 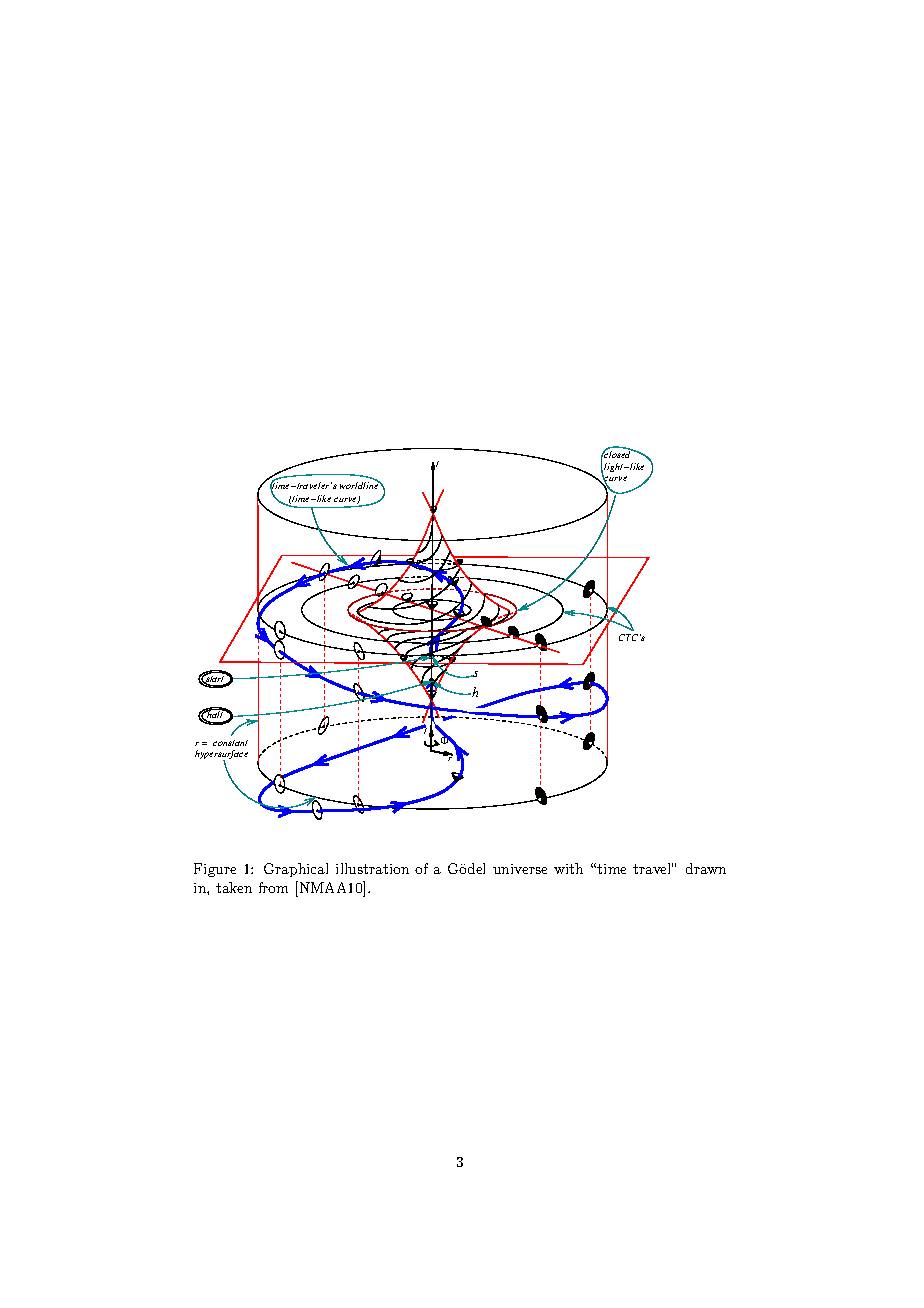 What do you see at coordinates (706, 868) in the screenshot?
I see `drawn` at bounding box center [706, 868].
